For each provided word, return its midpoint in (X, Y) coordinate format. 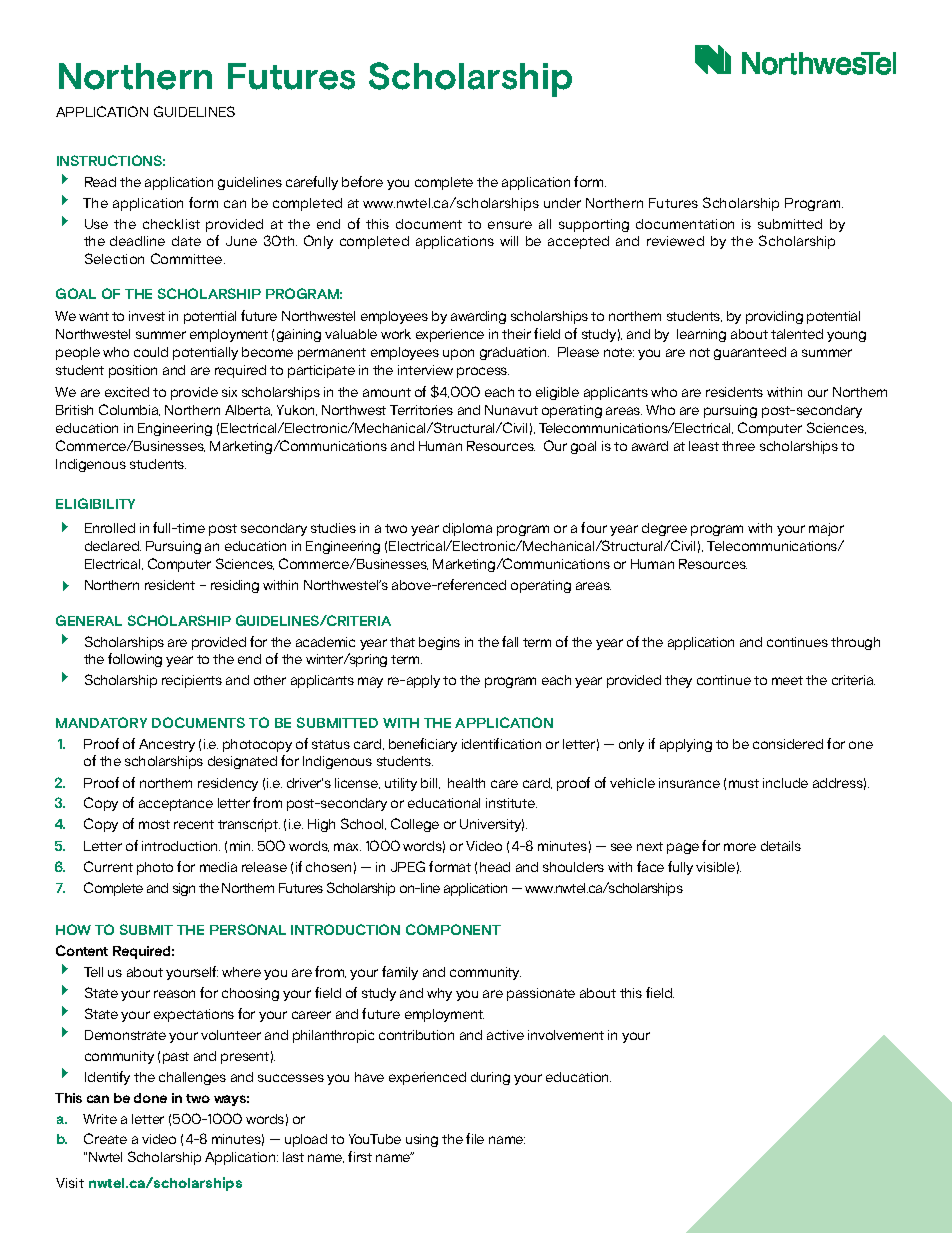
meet (787, 680)
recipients (192, 681)
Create (105, 1138)
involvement (566, 1035)
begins (439, 643)
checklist (171, 224)
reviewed (675, 241)
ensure (510, 225)
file (475, 1138)
